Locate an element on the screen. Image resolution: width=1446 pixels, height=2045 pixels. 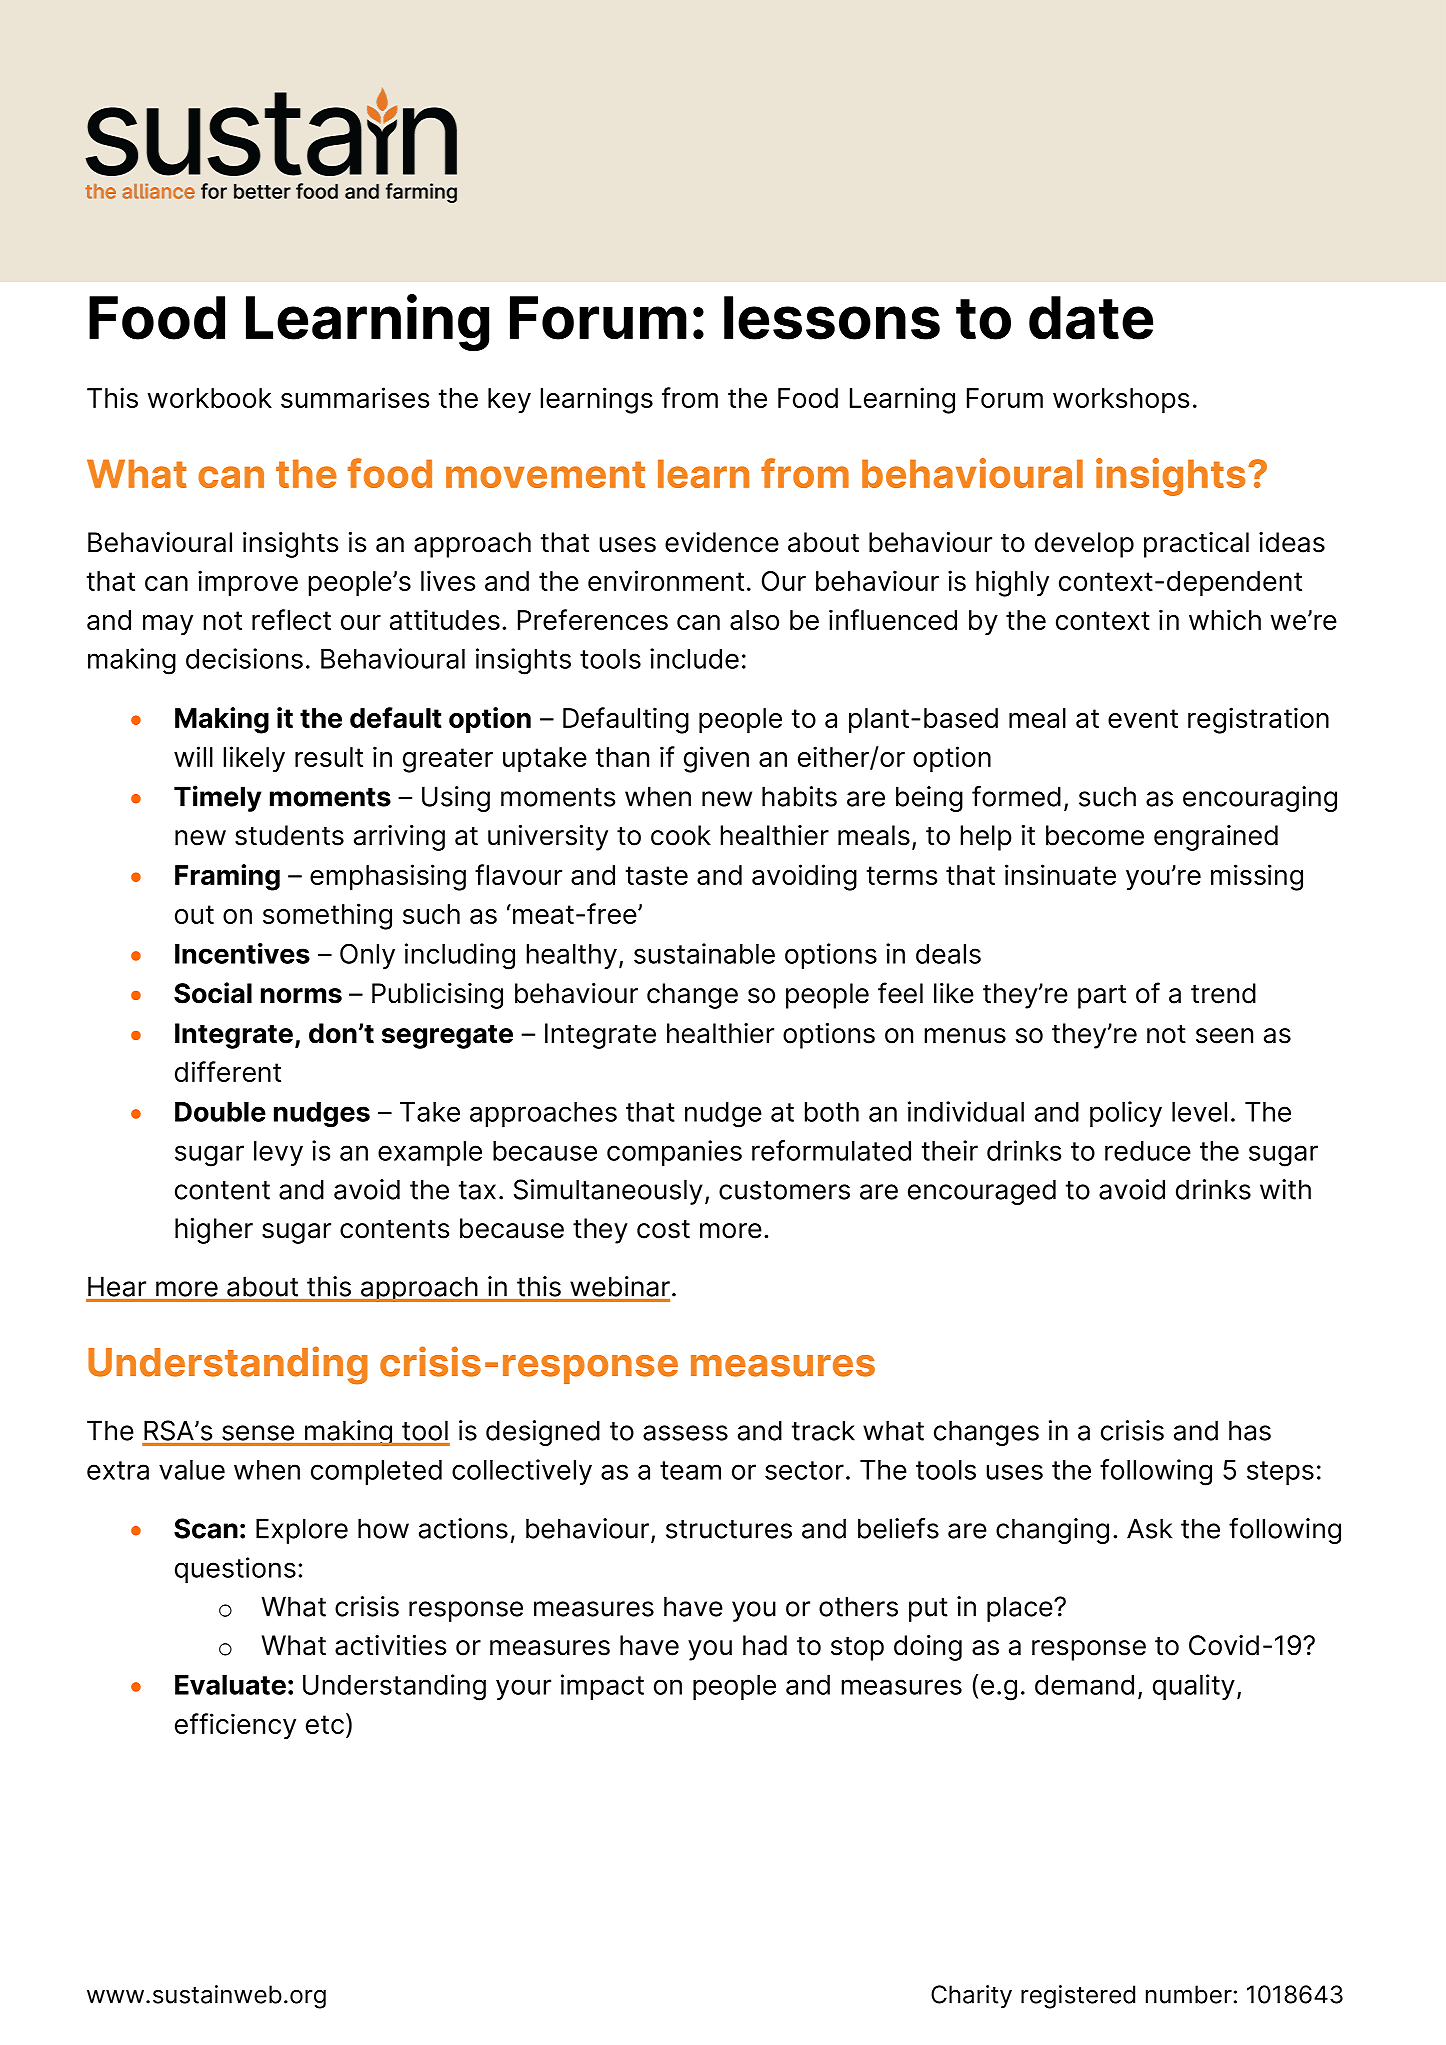
Charity is located at coordinates (971, 1996).
